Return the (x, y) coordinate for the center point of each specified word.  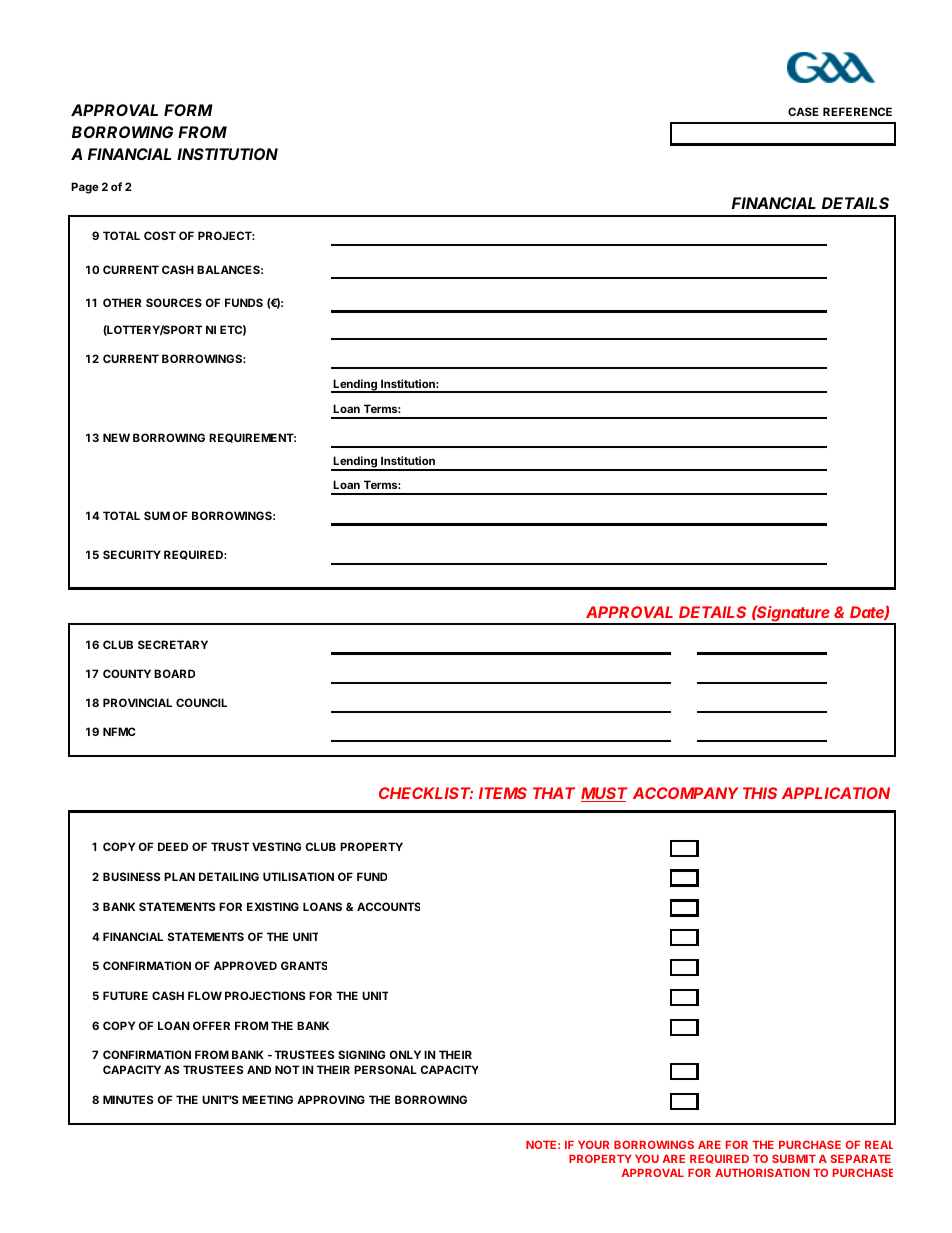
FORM (188, 110)
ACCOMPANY (686, 793)
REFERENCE (857, 111)
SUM (157, 515)
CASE (803, 111)
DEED (173, 846)
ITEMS (503, 793)
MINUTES (128, 1099)
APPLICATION (836, 793)
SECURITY (132, 554)
